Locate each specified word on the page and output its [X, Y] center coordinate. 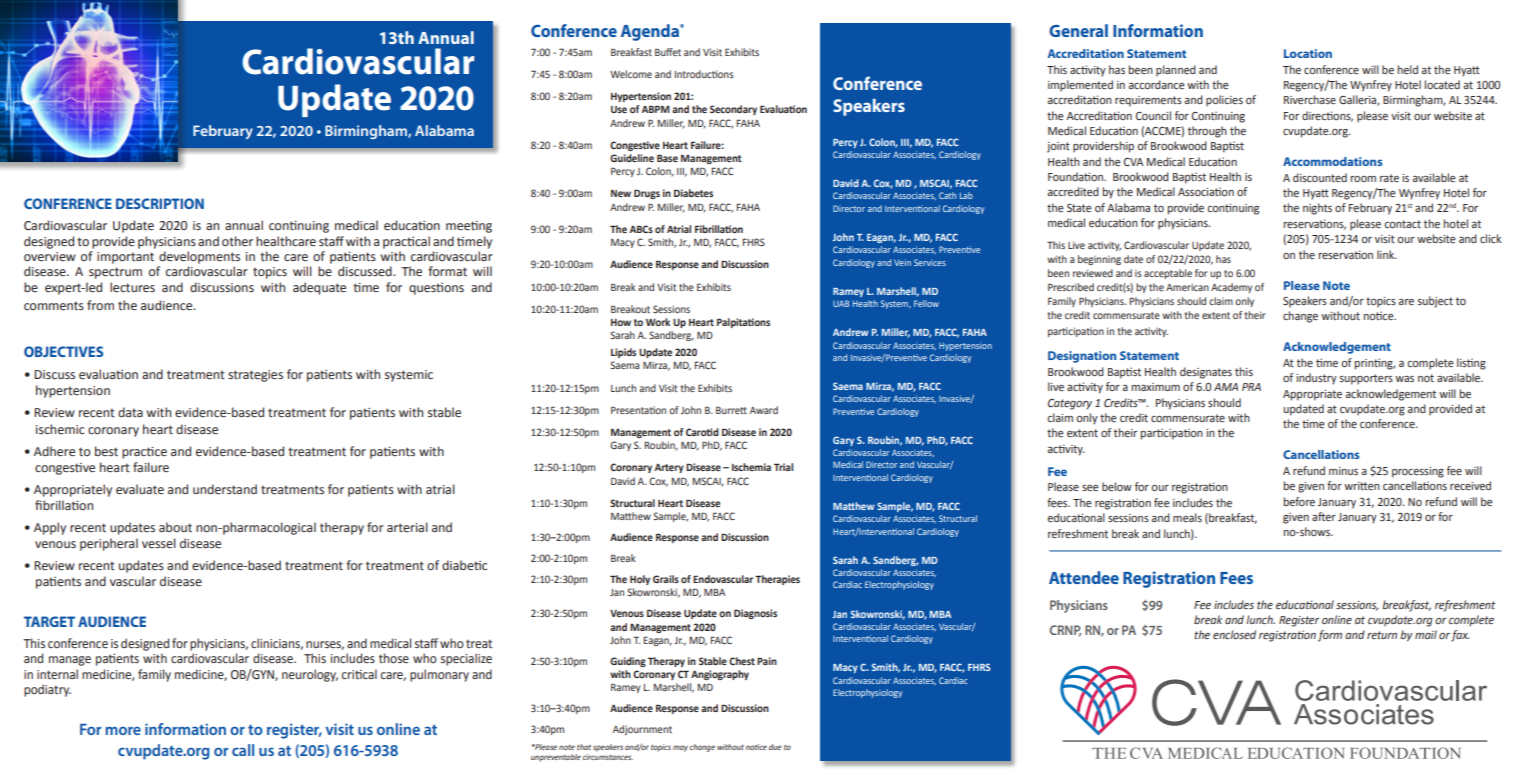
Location [1308, 53]
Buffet [668, 52]
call [243, 750]
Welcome [631, 74]
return [1382, 635]
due [775, 747]
